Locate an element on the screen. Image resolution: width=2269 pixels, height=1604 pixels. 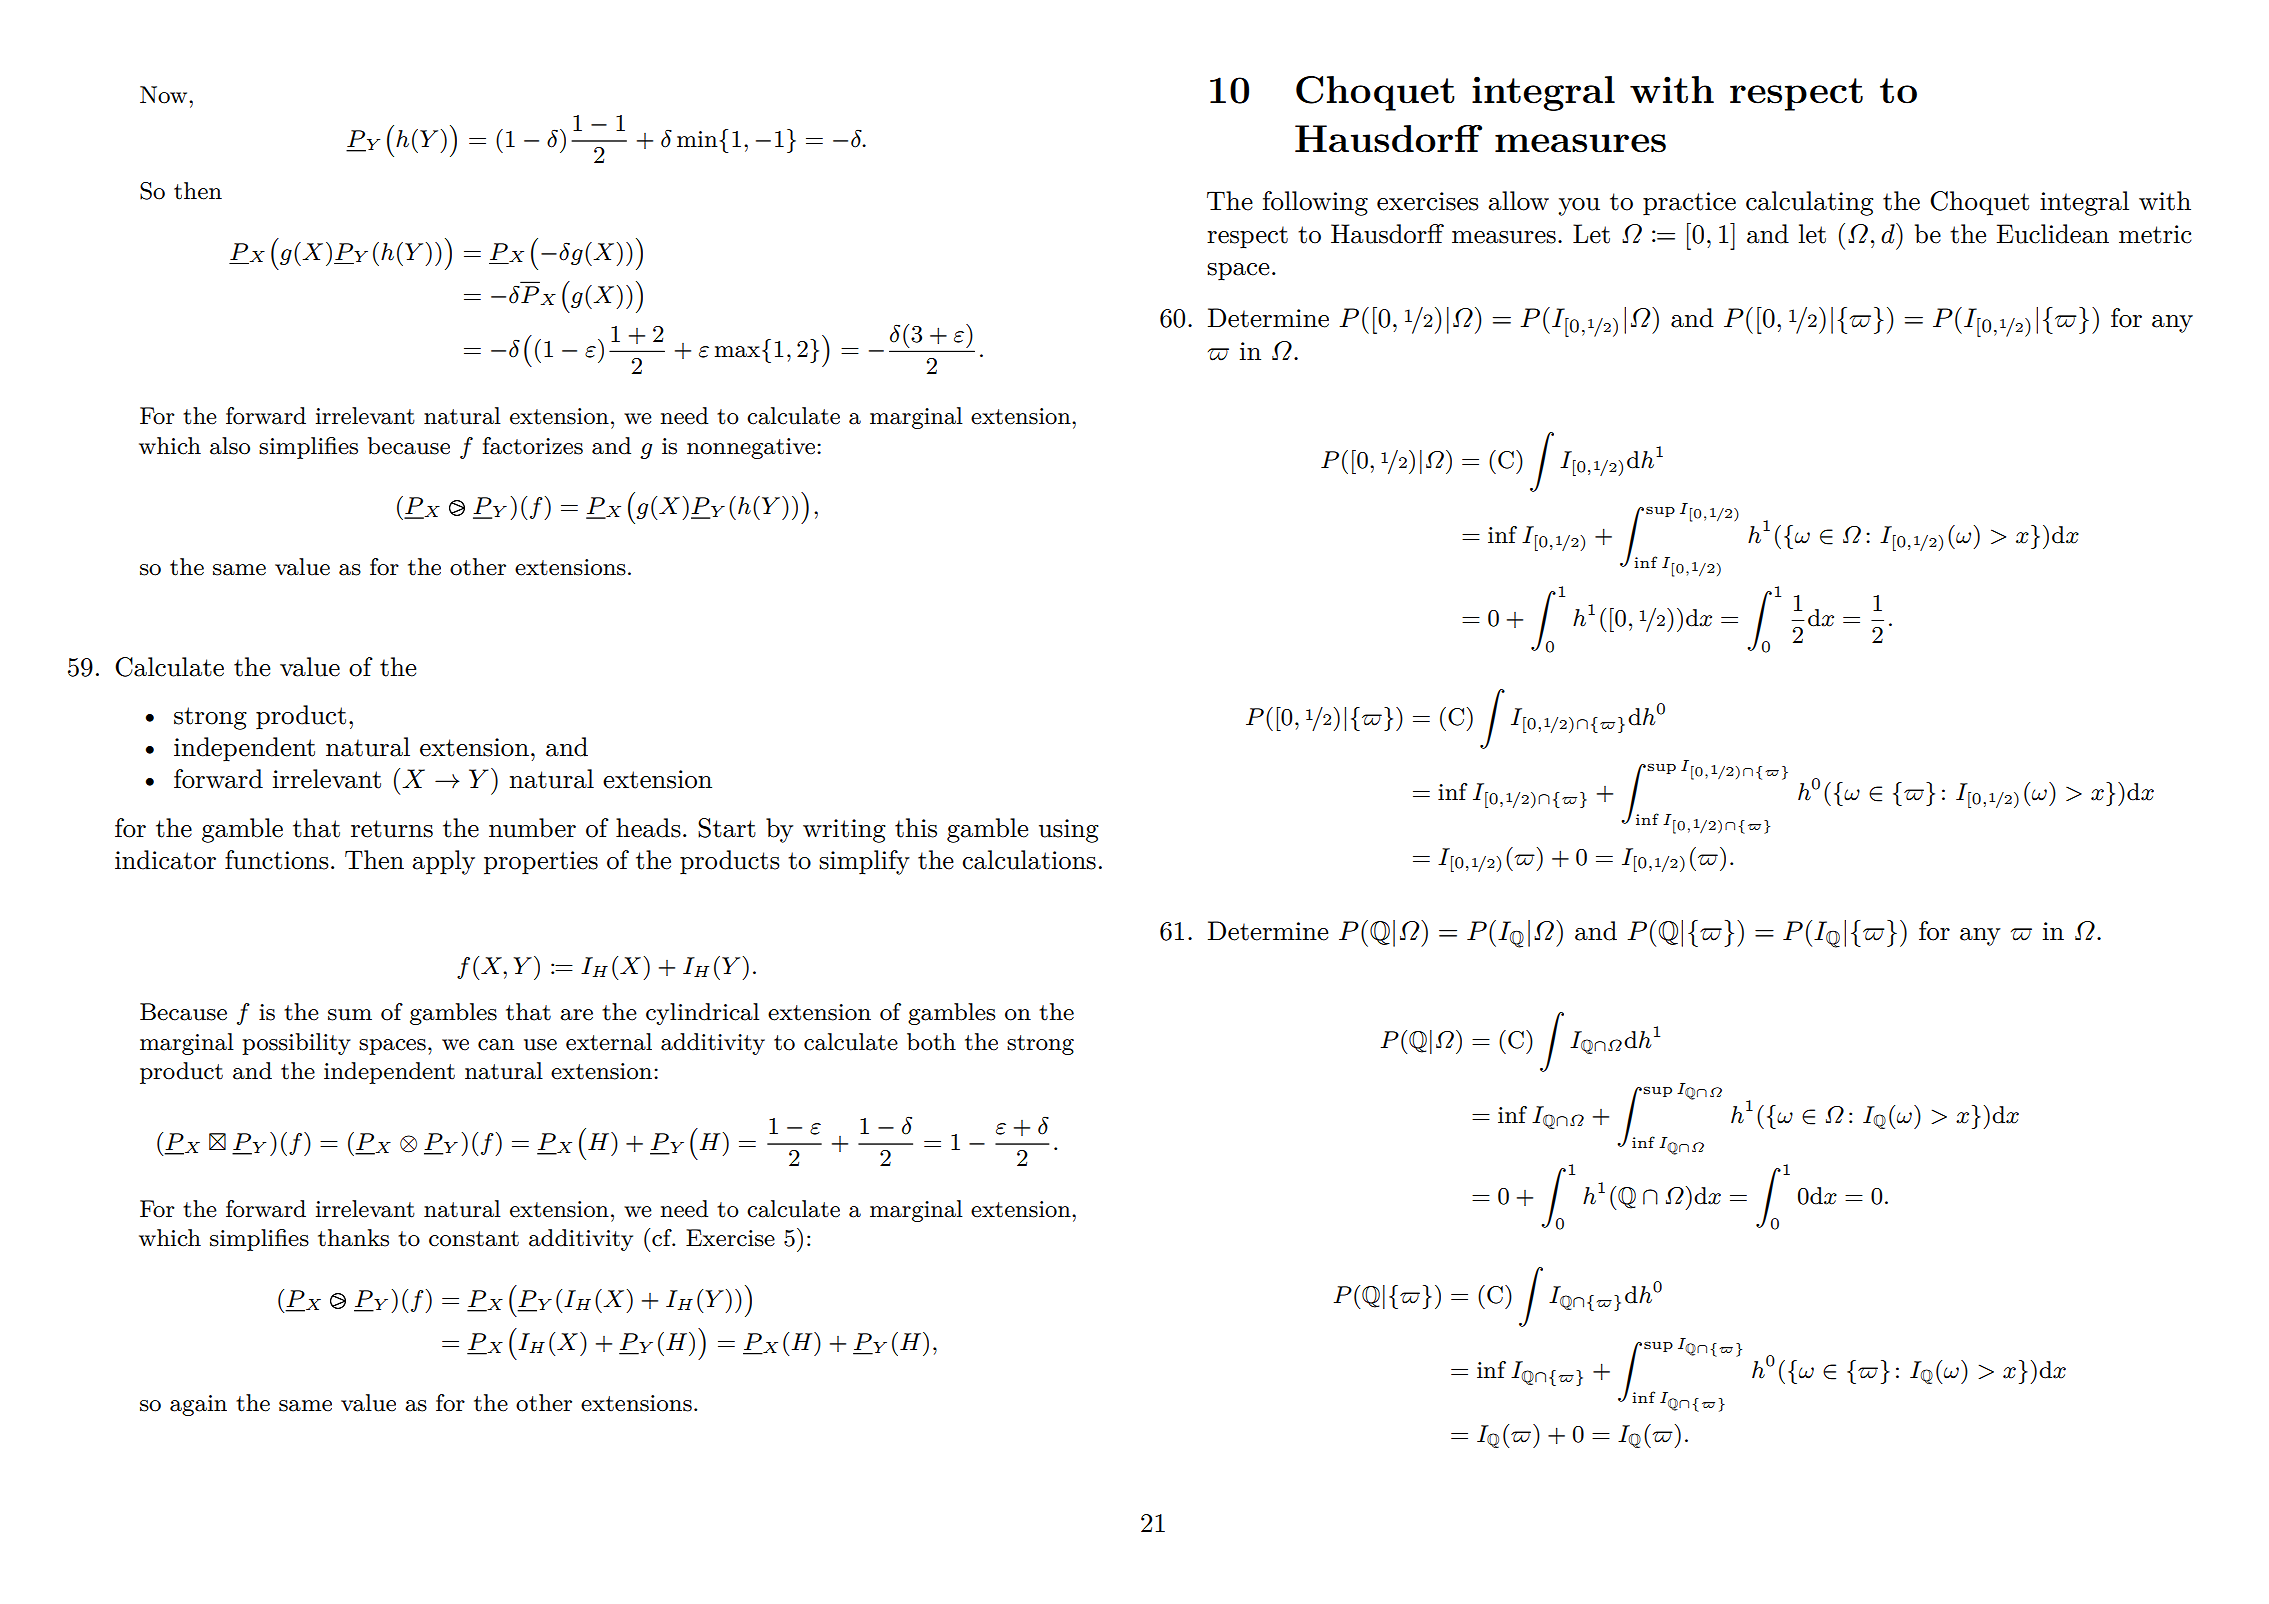
calculations is located at coordinates (1029, 860).
